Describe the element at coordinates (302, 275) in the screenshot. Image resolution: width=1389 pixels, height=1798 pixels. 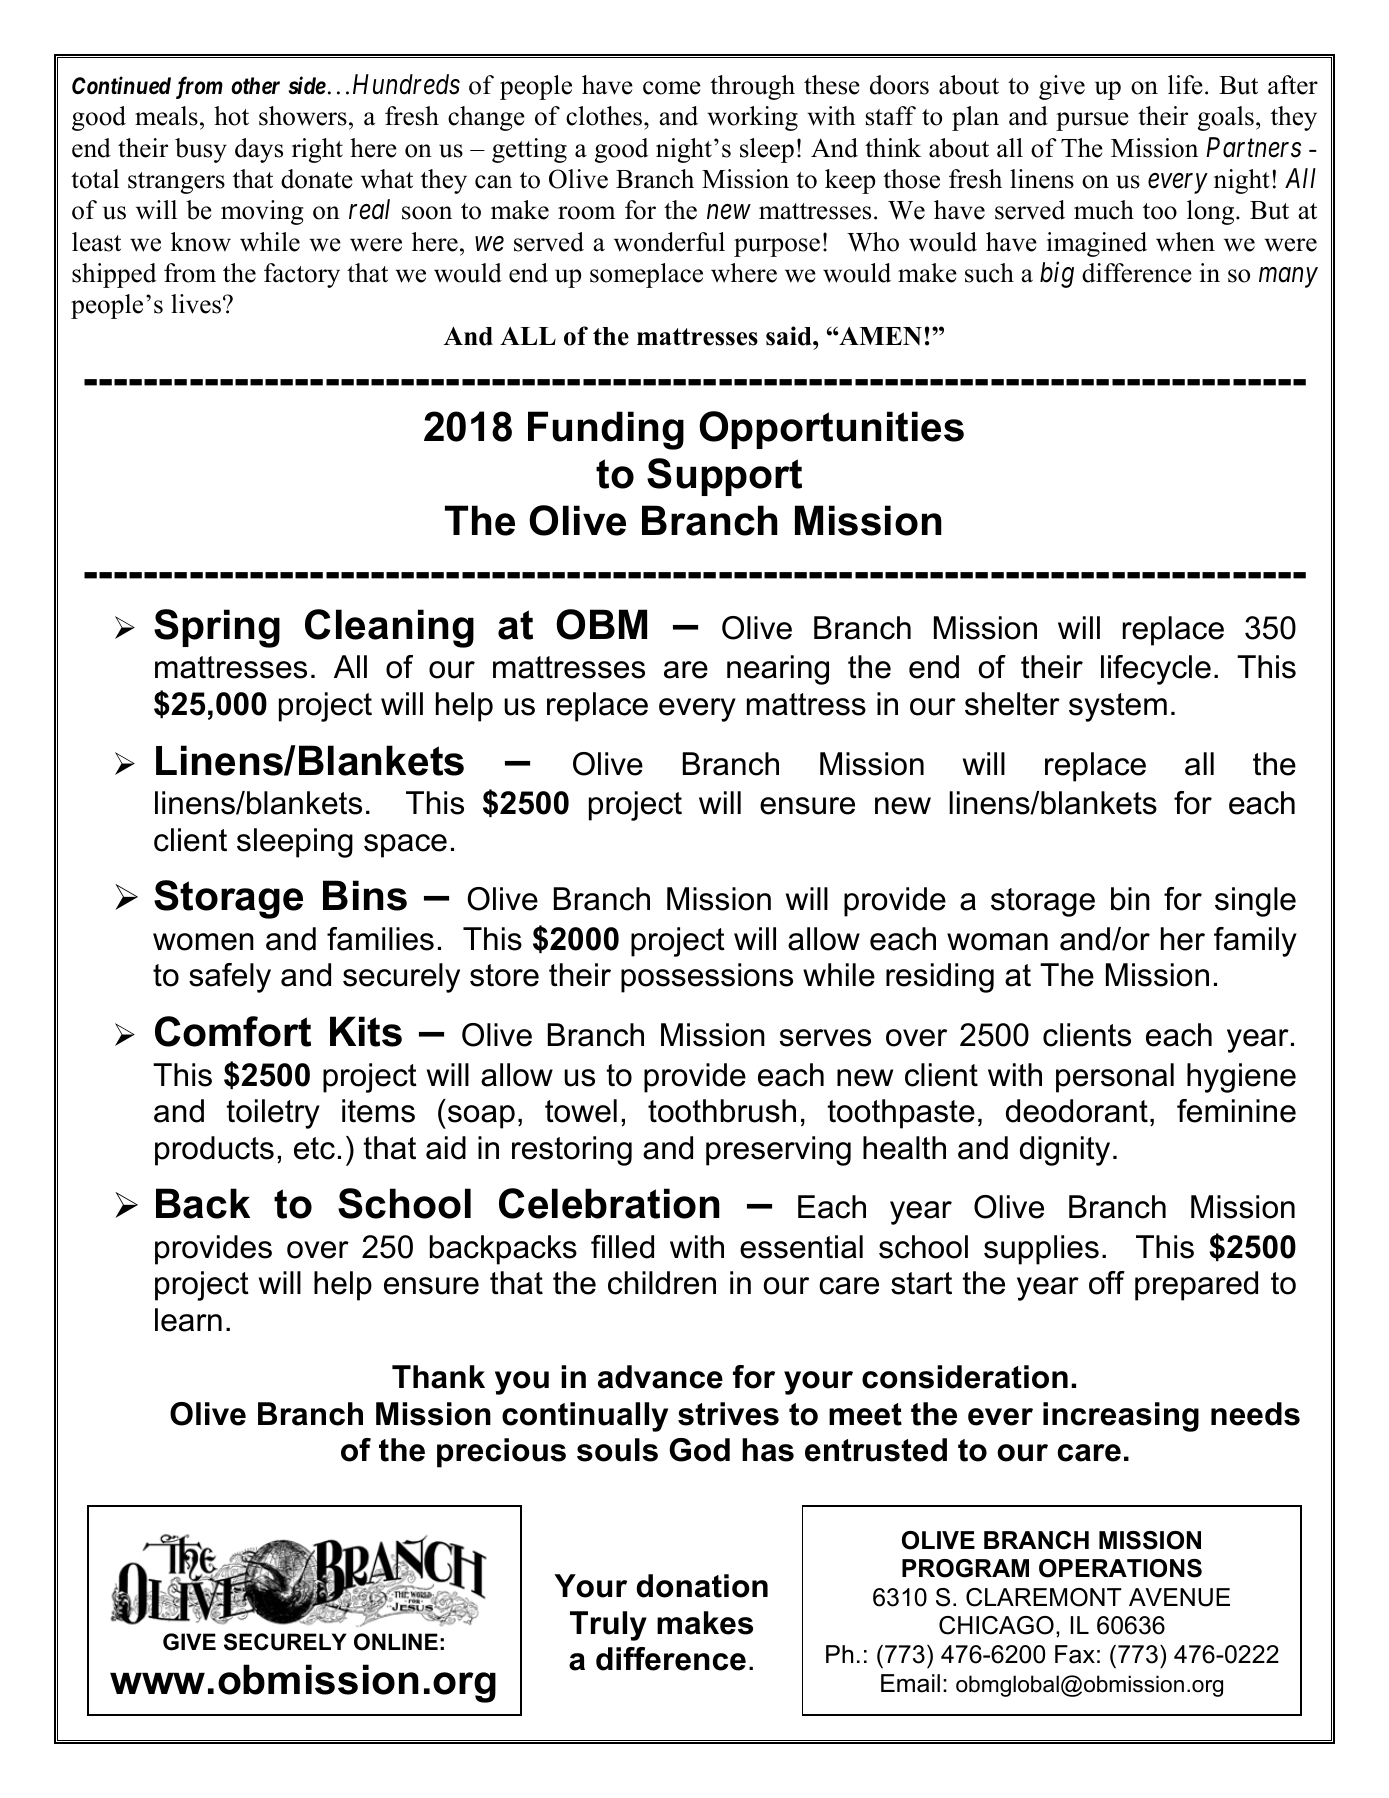
I see `factory` at that location.
